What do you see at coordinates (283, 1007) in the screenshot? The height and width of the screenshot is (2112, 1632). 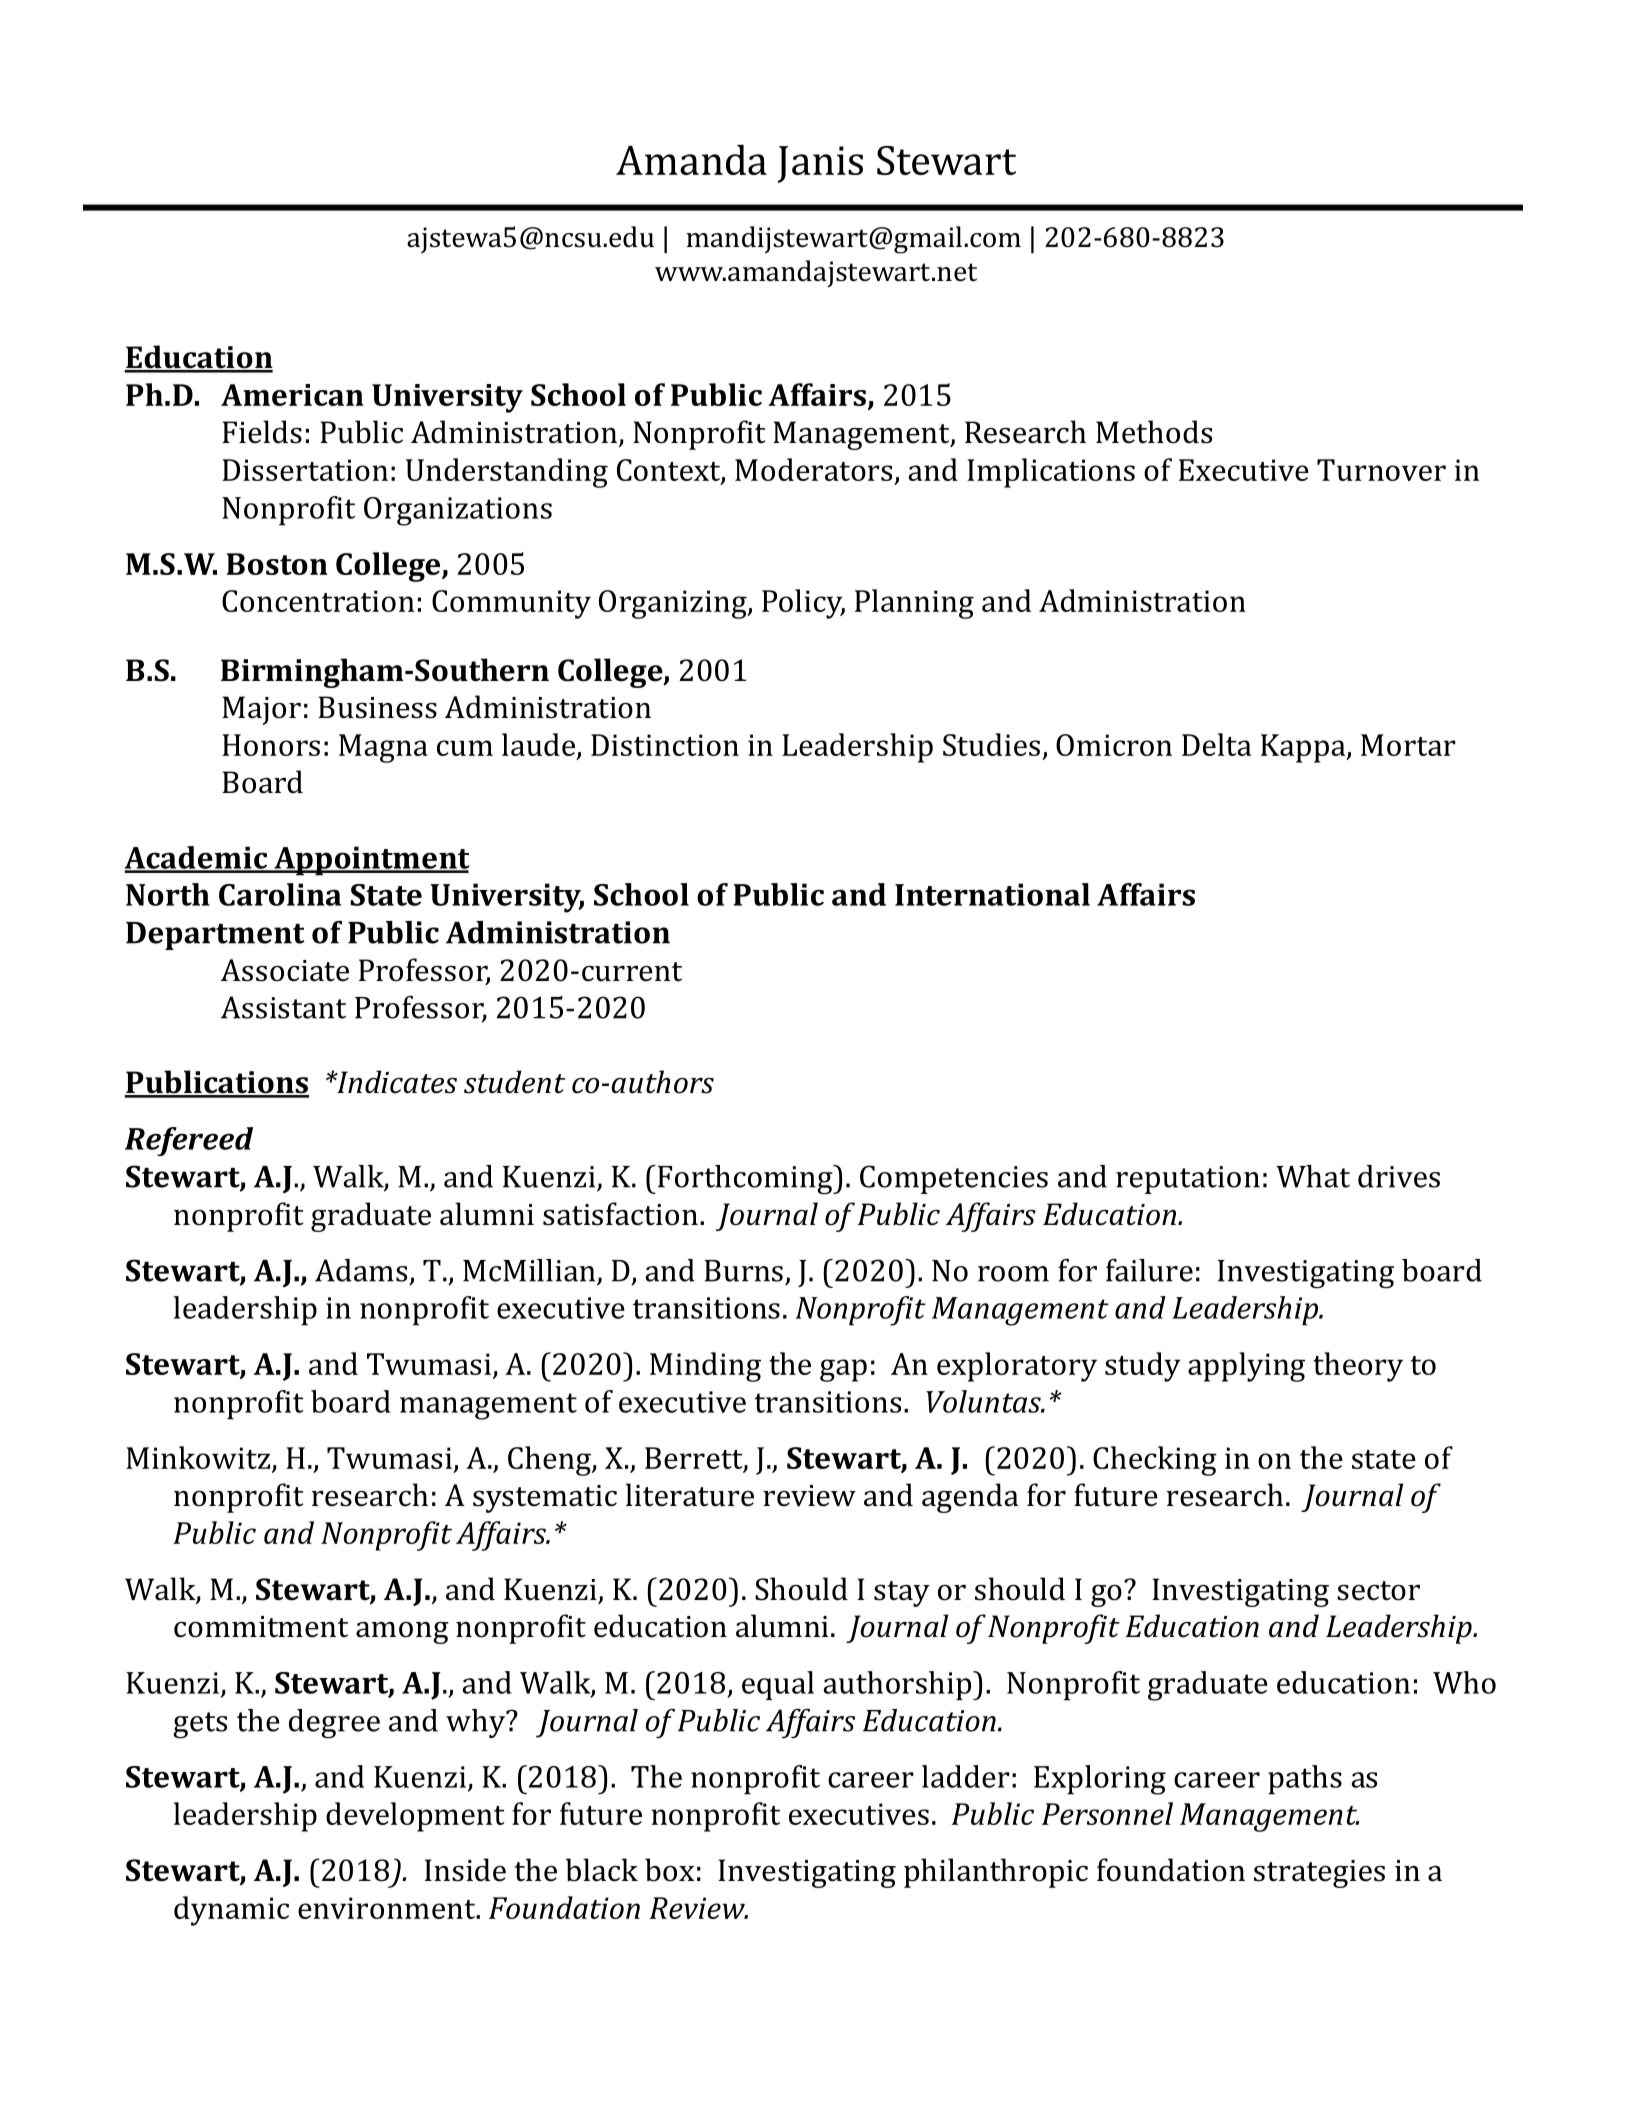 I see `Assistant` at bounding box center [283, 1007].
